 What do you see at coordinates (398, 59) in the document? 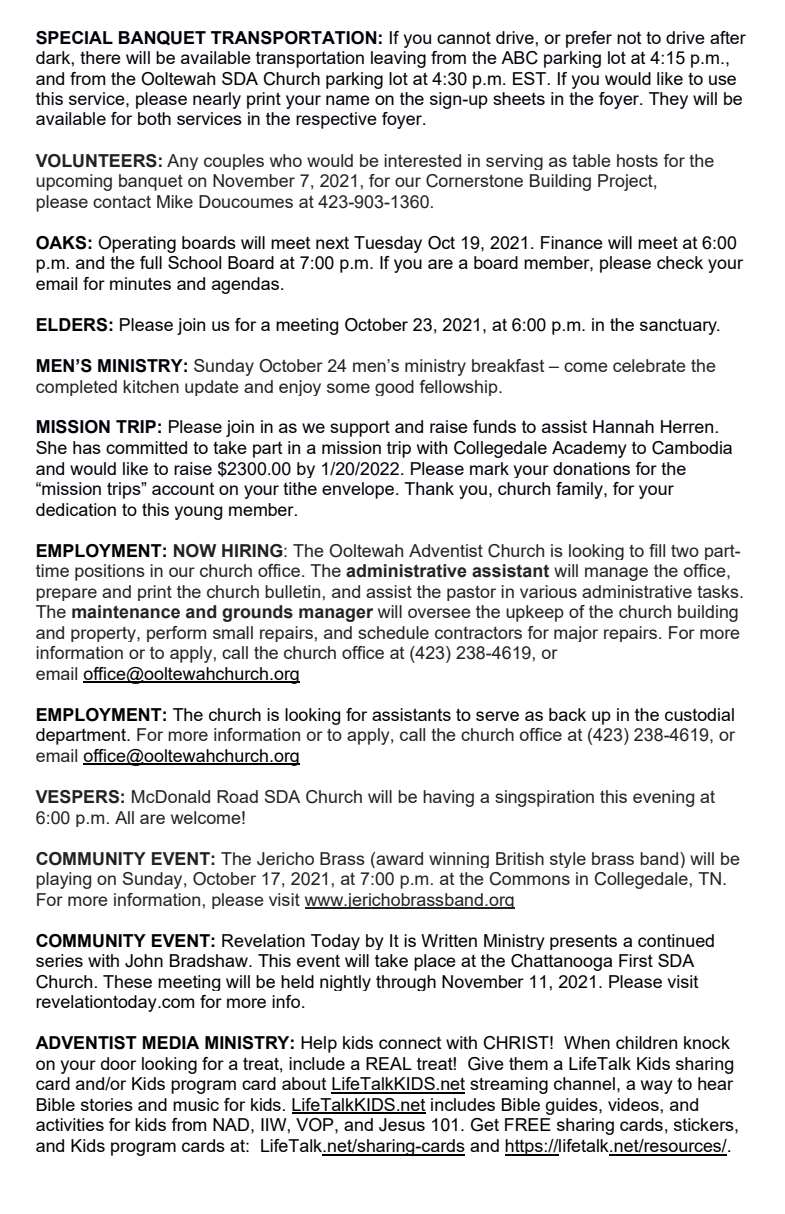
I see `leaving` at bounding box center [398, 59].
